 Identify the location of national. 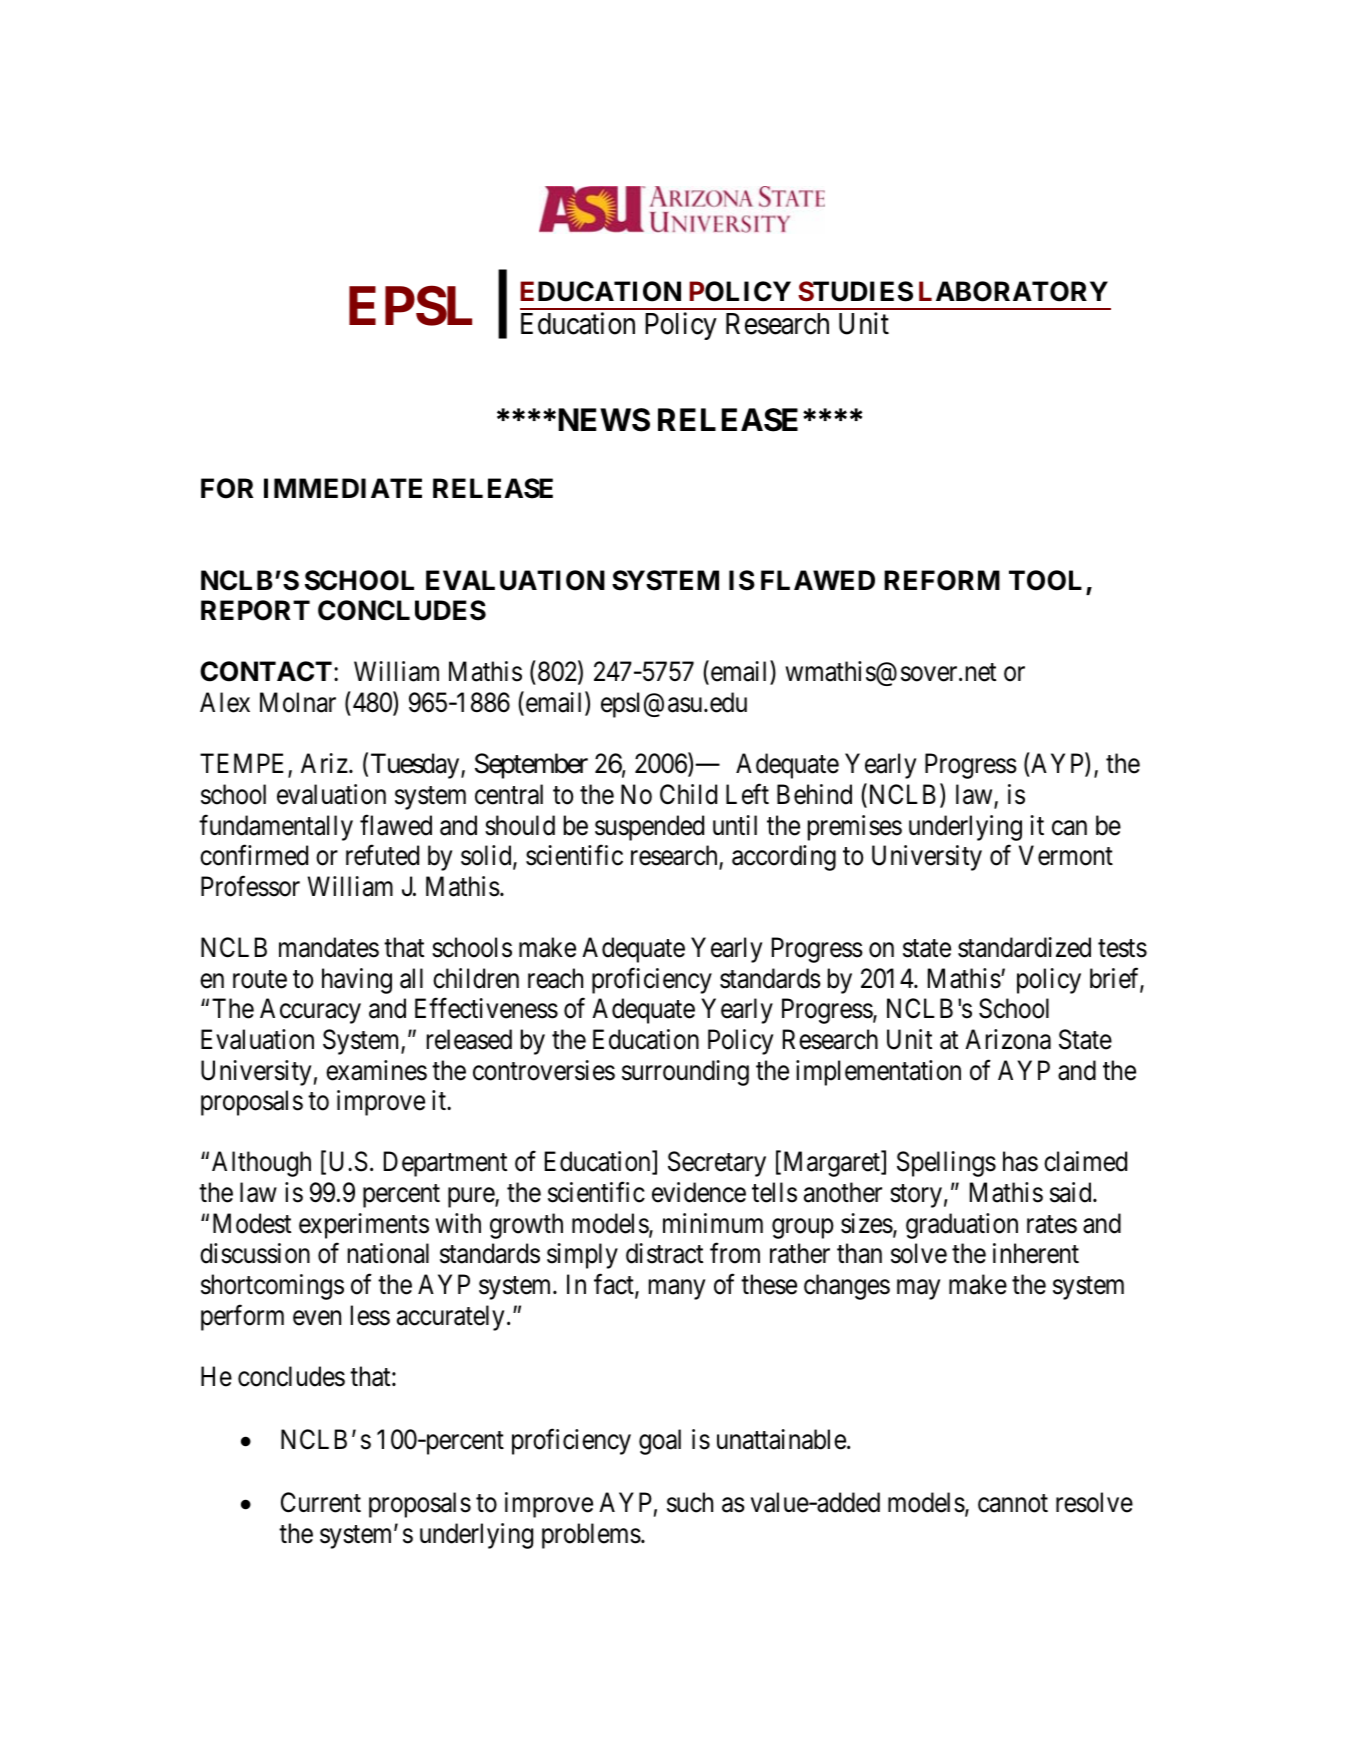
(388, 1253).
